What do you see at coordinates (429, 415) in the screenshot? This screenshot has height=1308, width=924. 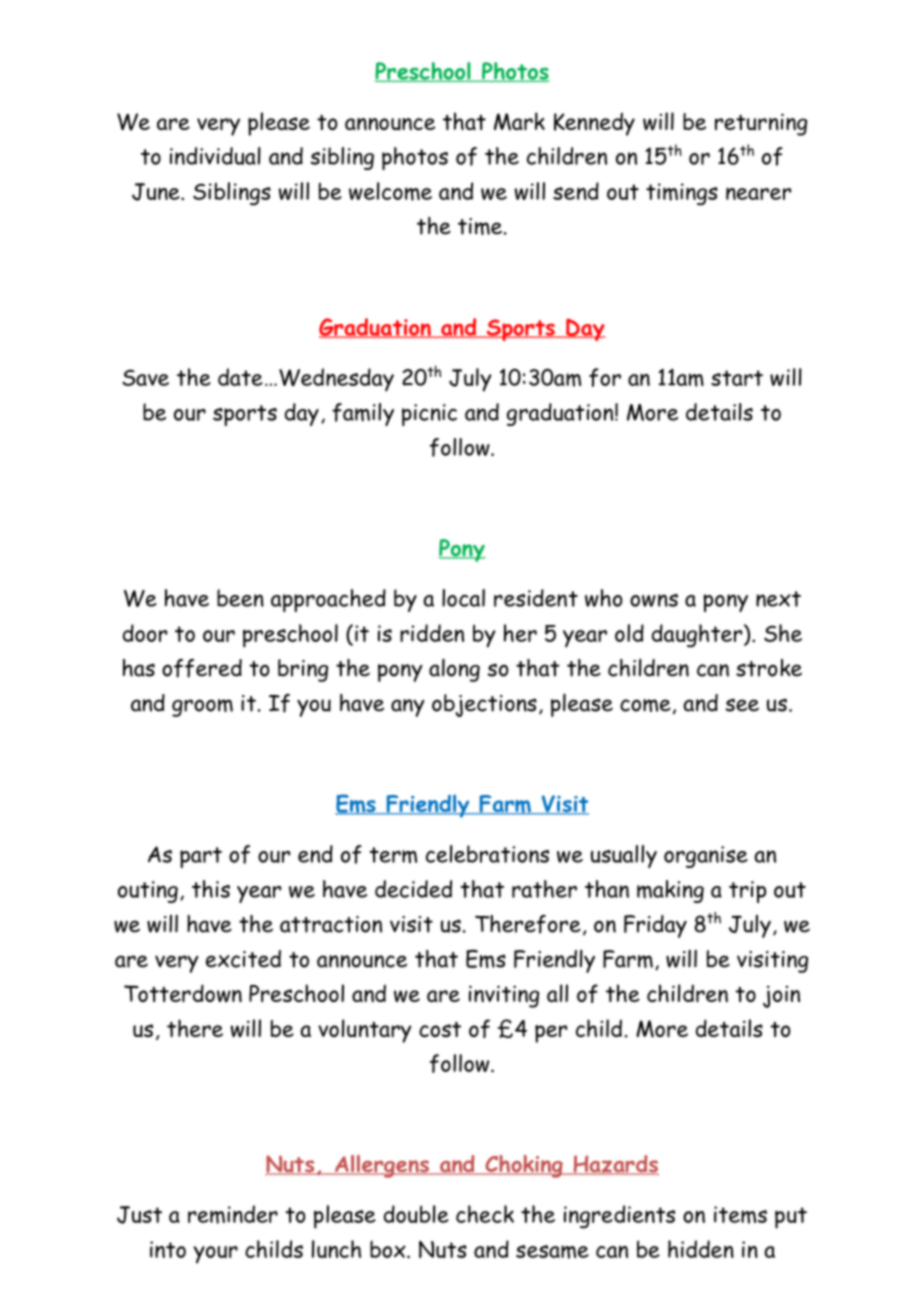 I see `picnic` at bounding box center [429, 415].
